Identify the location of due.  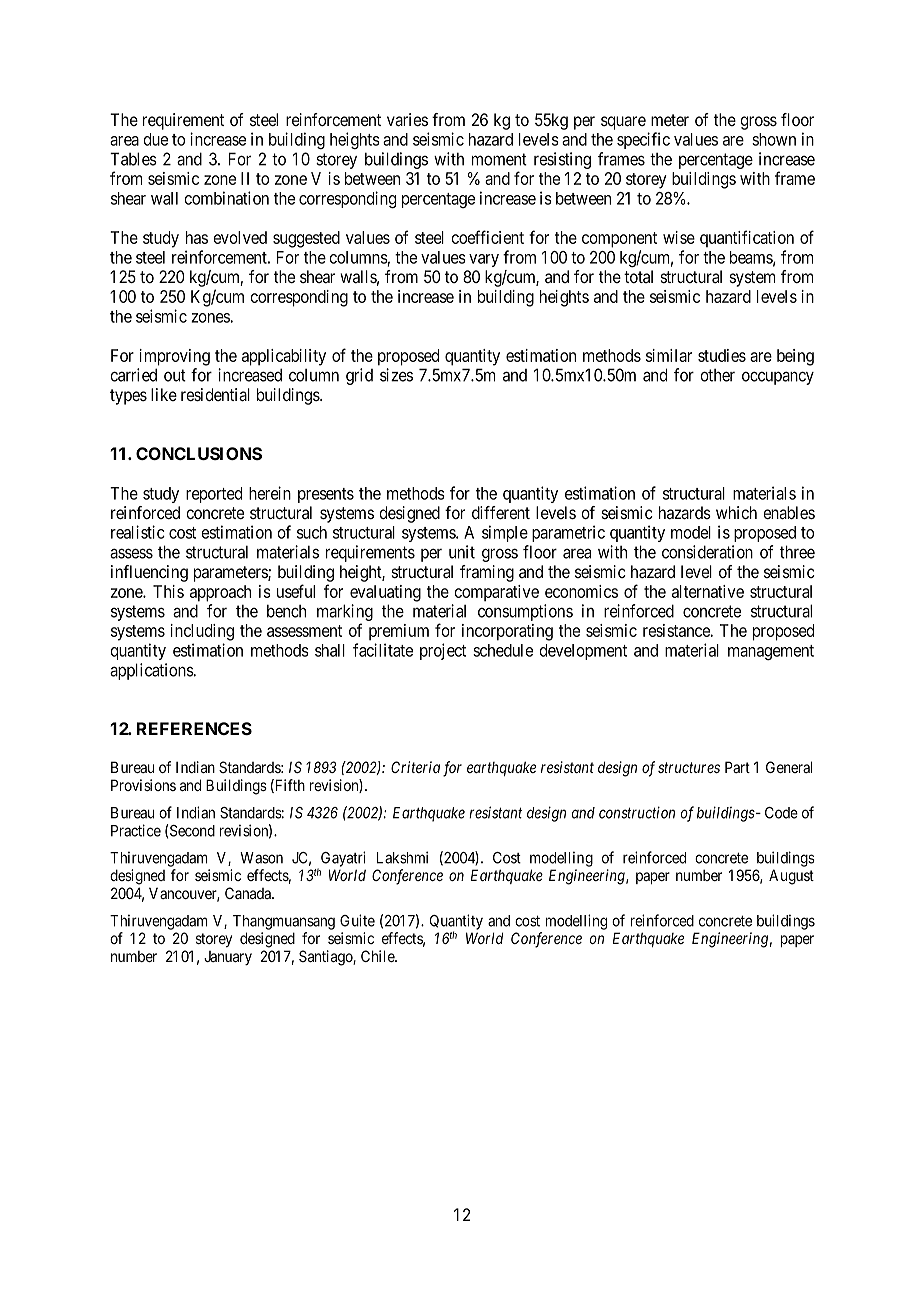
(155, 139).
